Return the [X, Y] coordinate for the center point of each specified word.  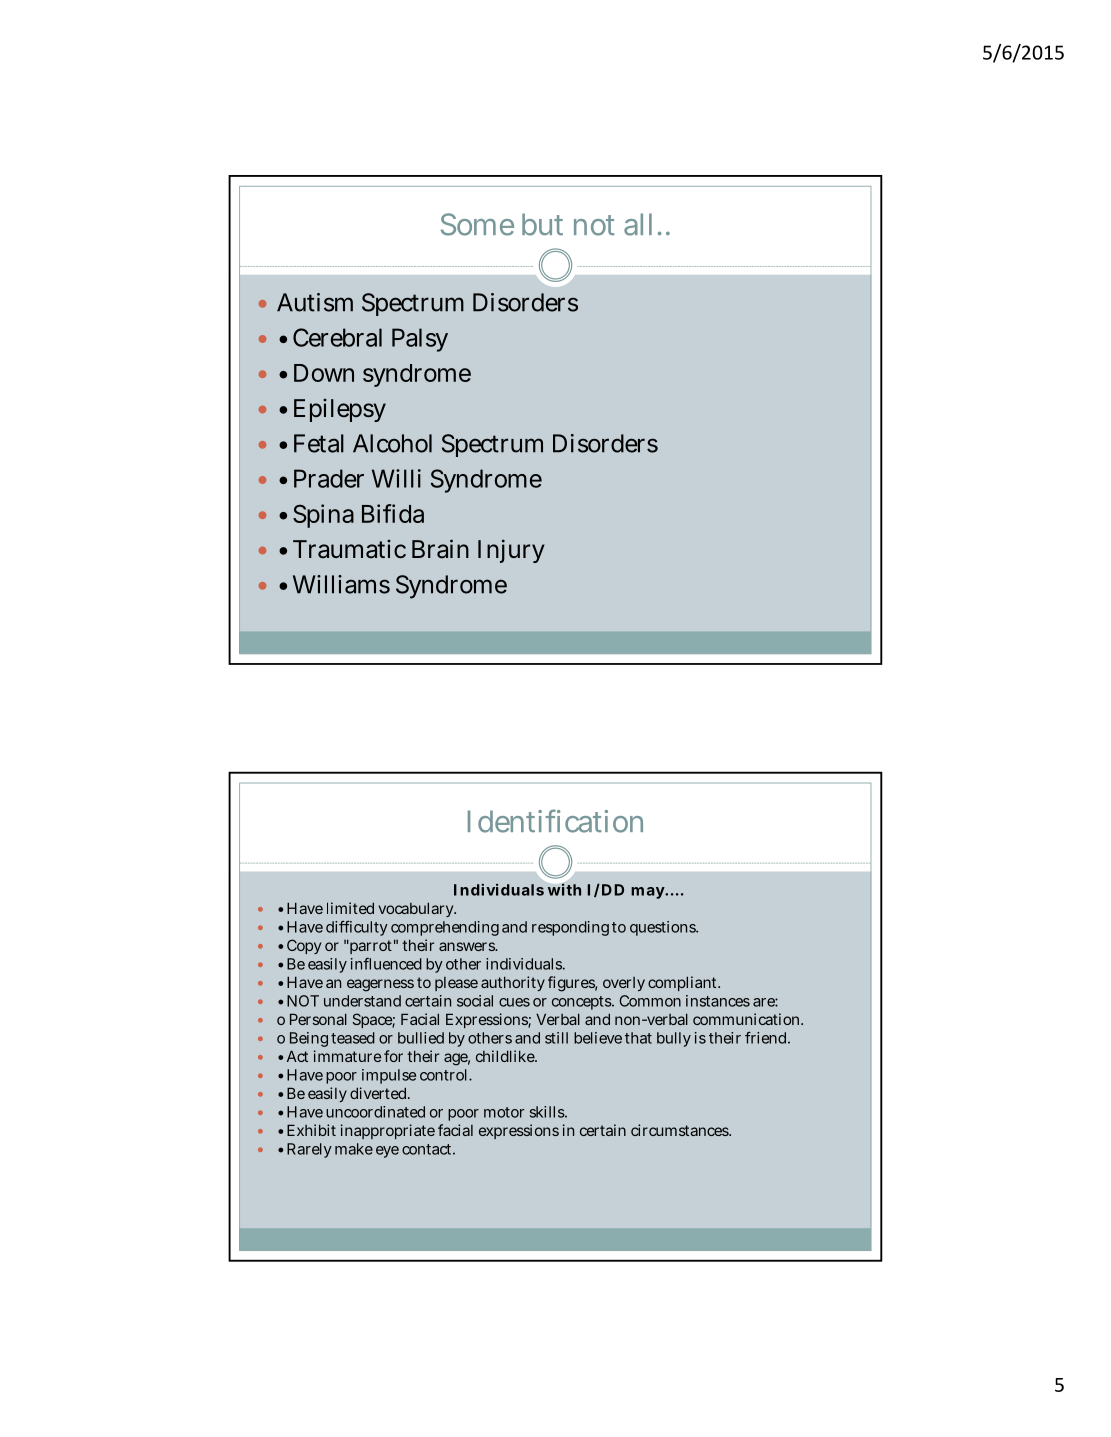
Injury [511, 551]
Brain [440, 549]
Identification [555, 821]
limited [350, 908]
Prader [329, 478]
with [564, 890]
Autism [315, 302]
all [638, 224]
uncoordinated [375, 1112]
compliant [684, 983]
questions [664, 928]
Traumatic [349, 549]
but [542, 224]
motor [504, 1112]
